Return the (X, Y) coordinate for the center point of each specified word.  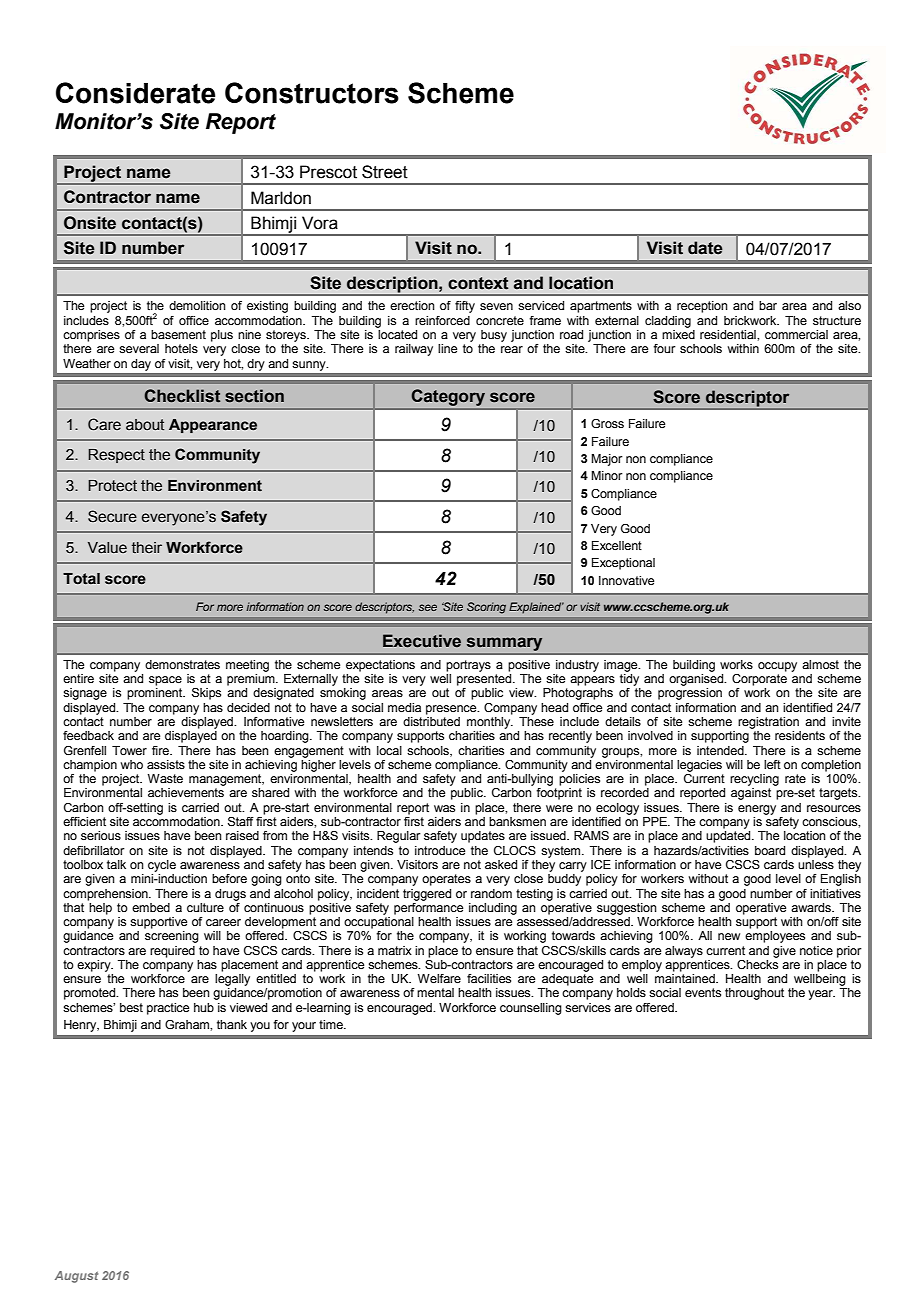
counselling (531, 1009)
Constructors (312, 93)
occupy (777, 667)
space (165, 681)
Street (385, 172)
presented (485, 680)
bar (768, 305)
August (76, 1277)
